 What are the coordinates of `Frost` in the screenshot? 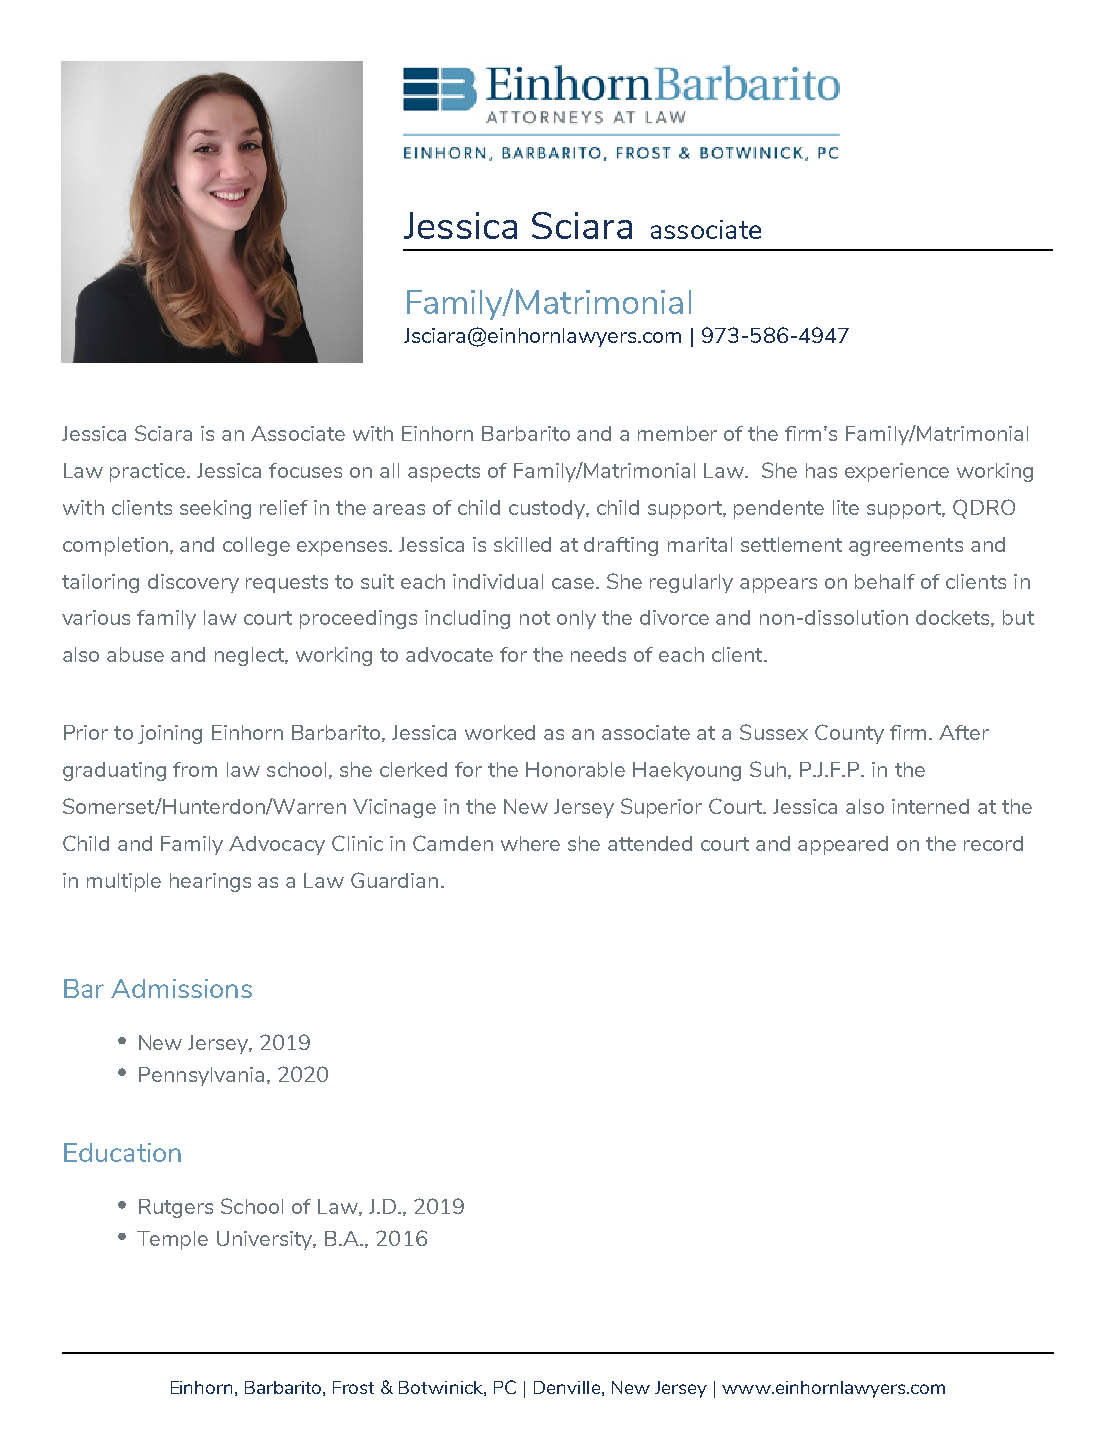 It's located at (353, 1387).
